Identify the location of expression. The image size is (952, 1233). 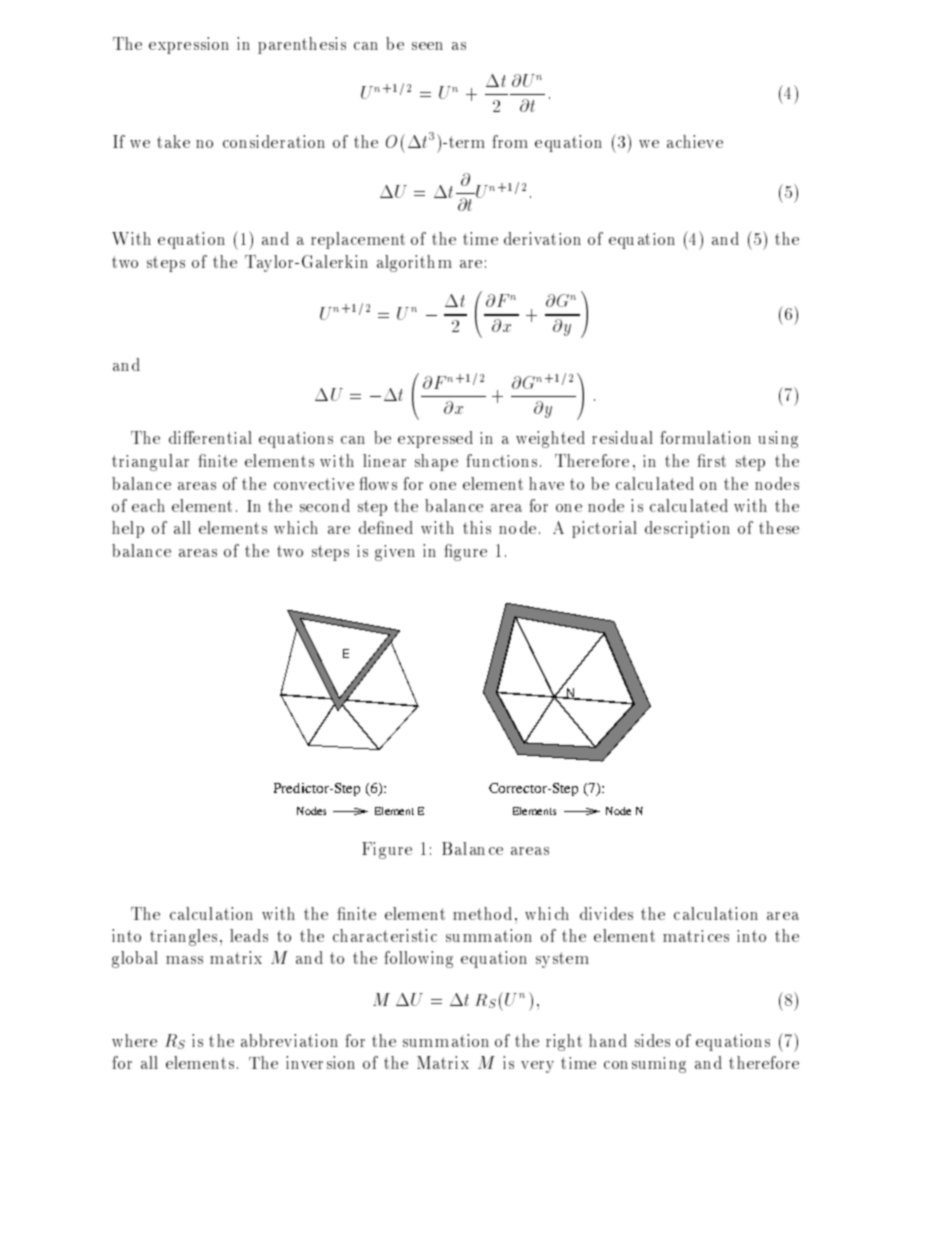
(189, 45).
